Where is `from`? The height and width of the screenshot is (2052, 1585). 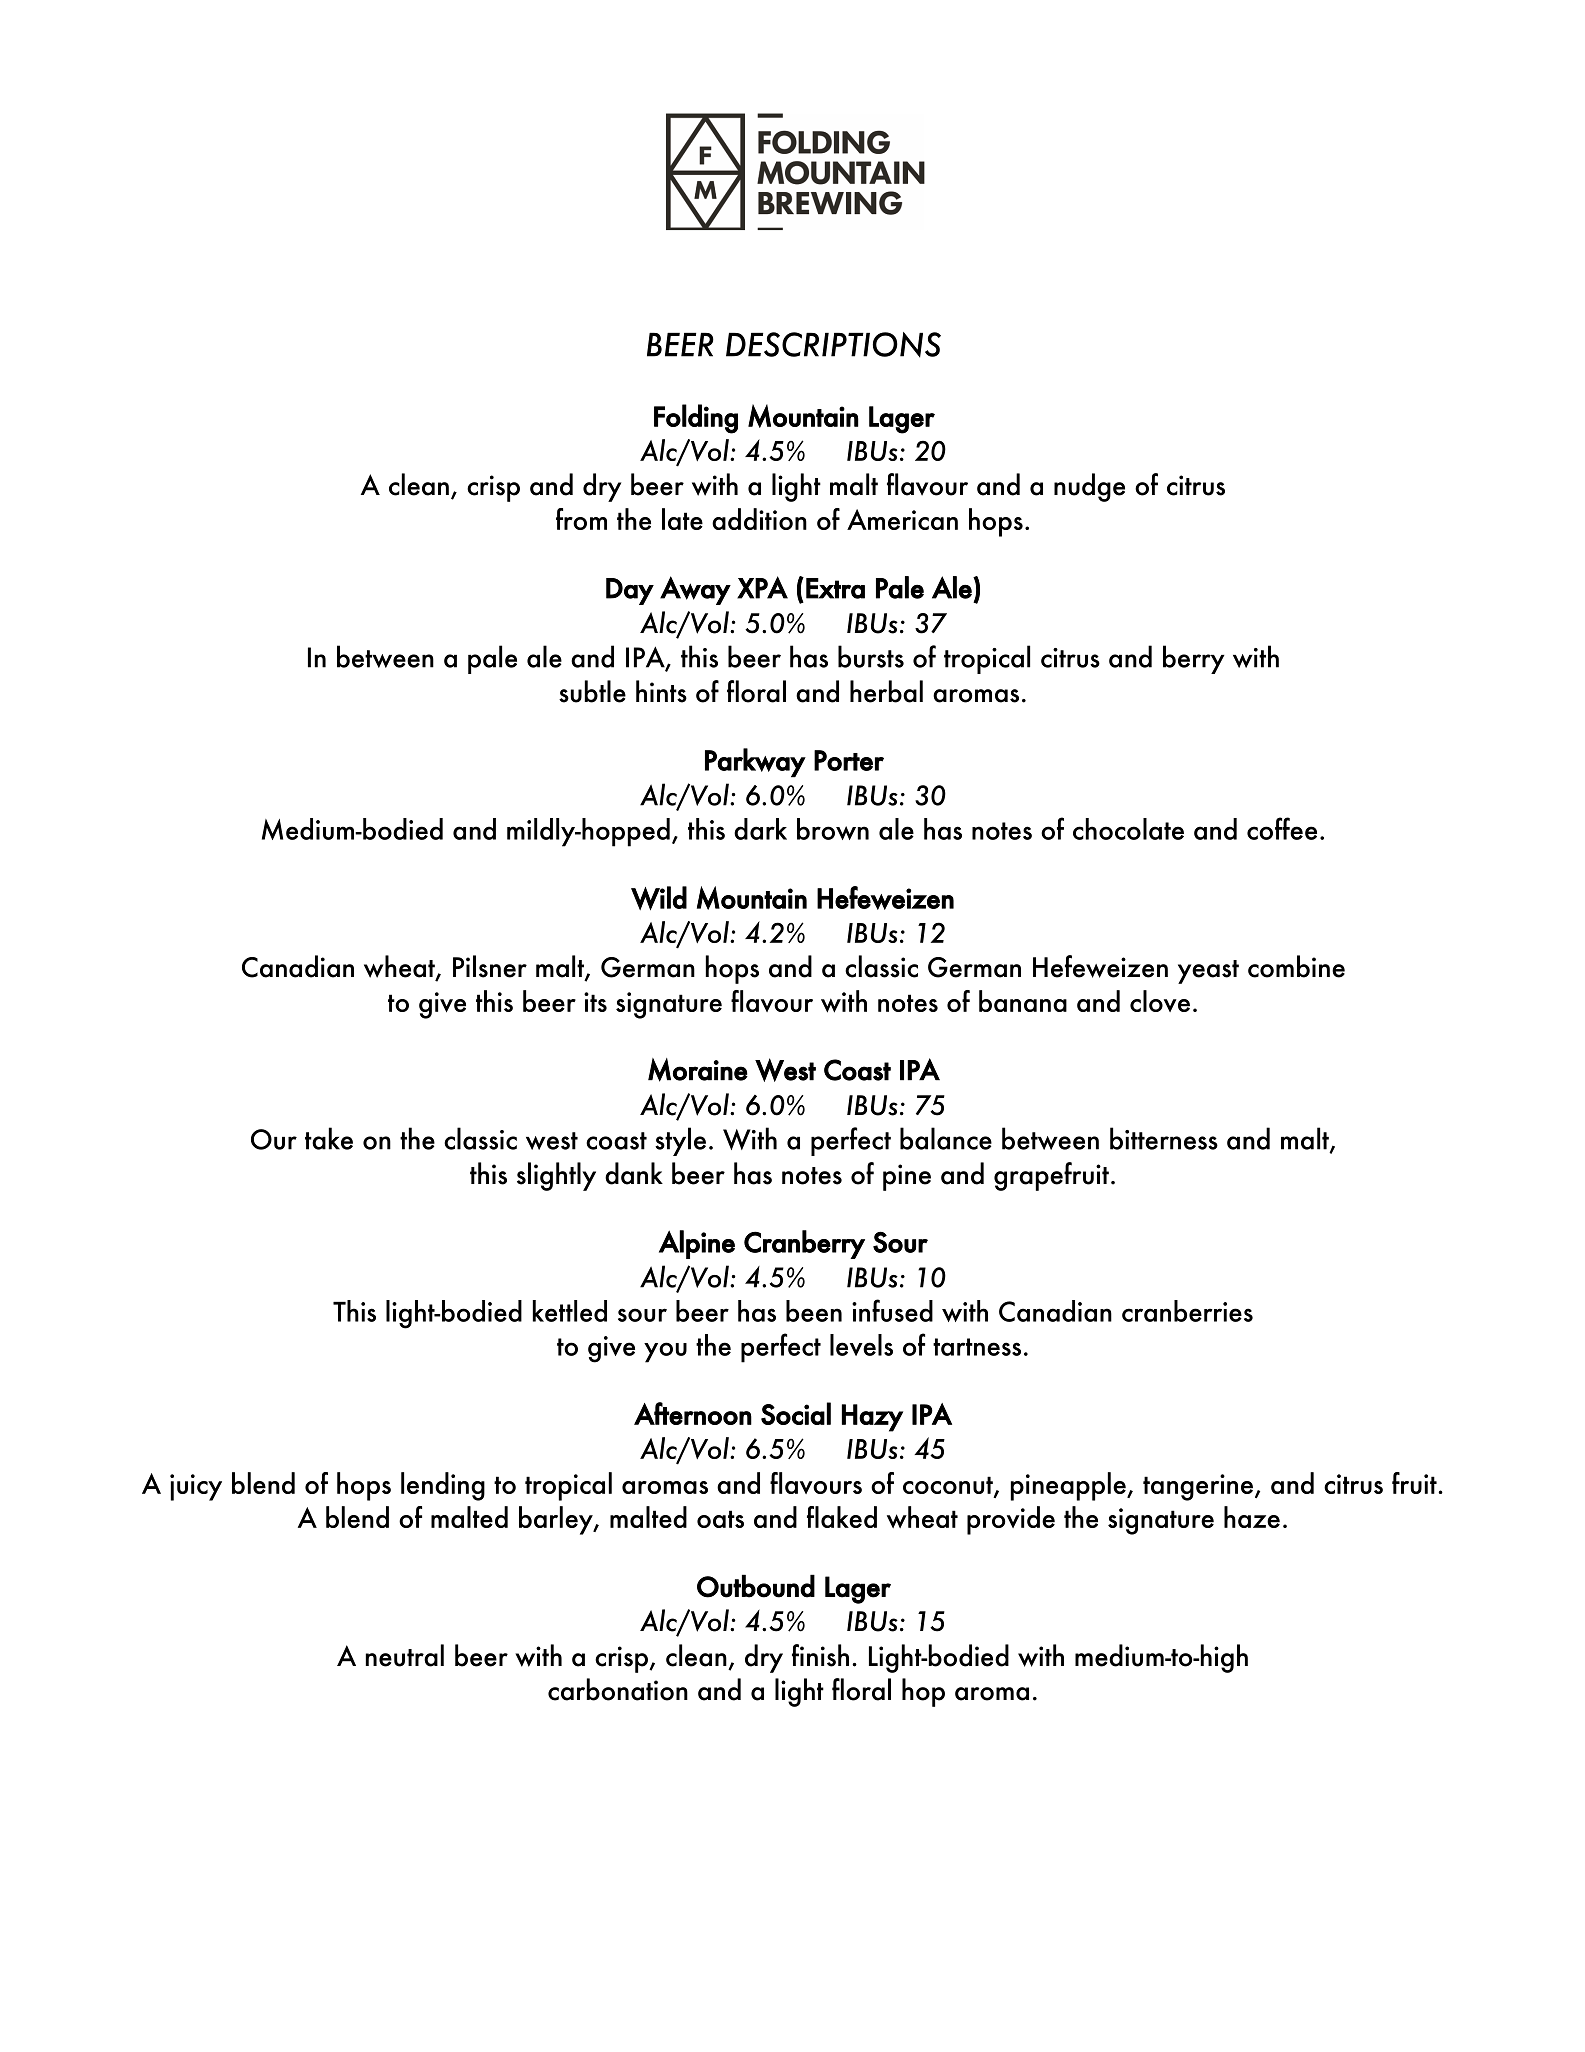 from is located at coordinates (581, 519).
